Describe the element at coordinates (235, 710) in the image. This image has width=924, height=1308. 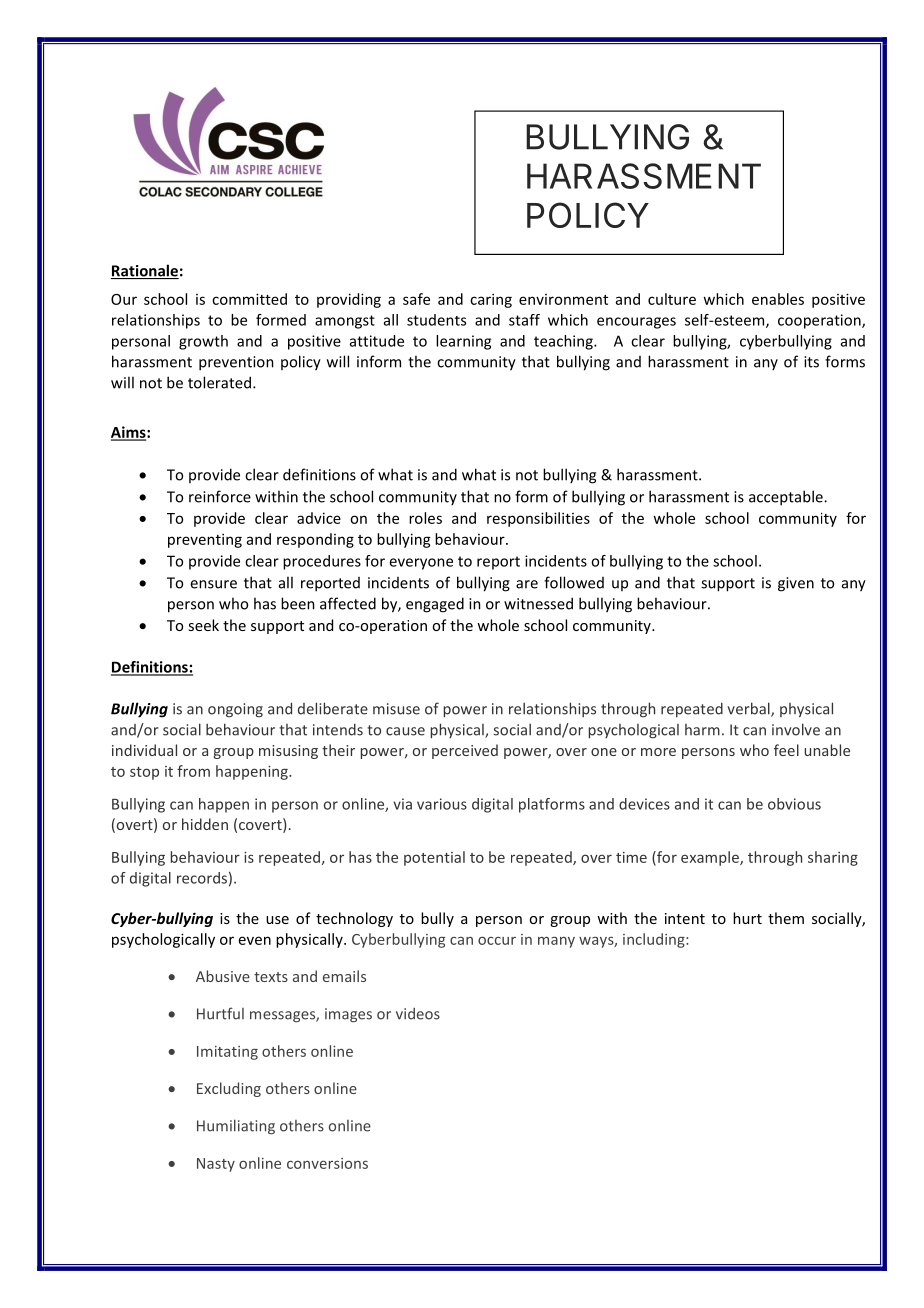
I see `ongoing` at that location.
